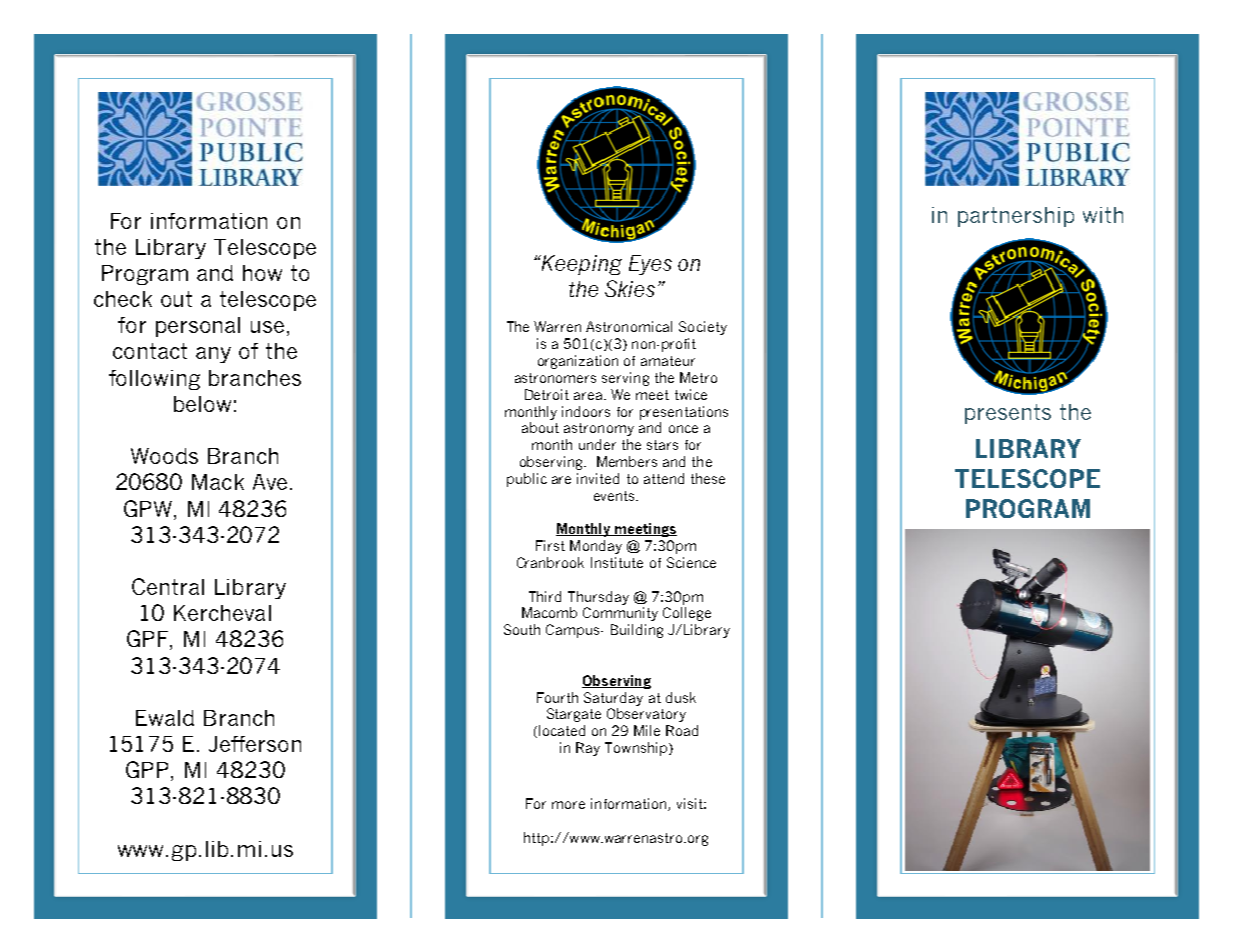 The width and height of the document is (1233, 952). I want to click on College, so click(687, 614).
